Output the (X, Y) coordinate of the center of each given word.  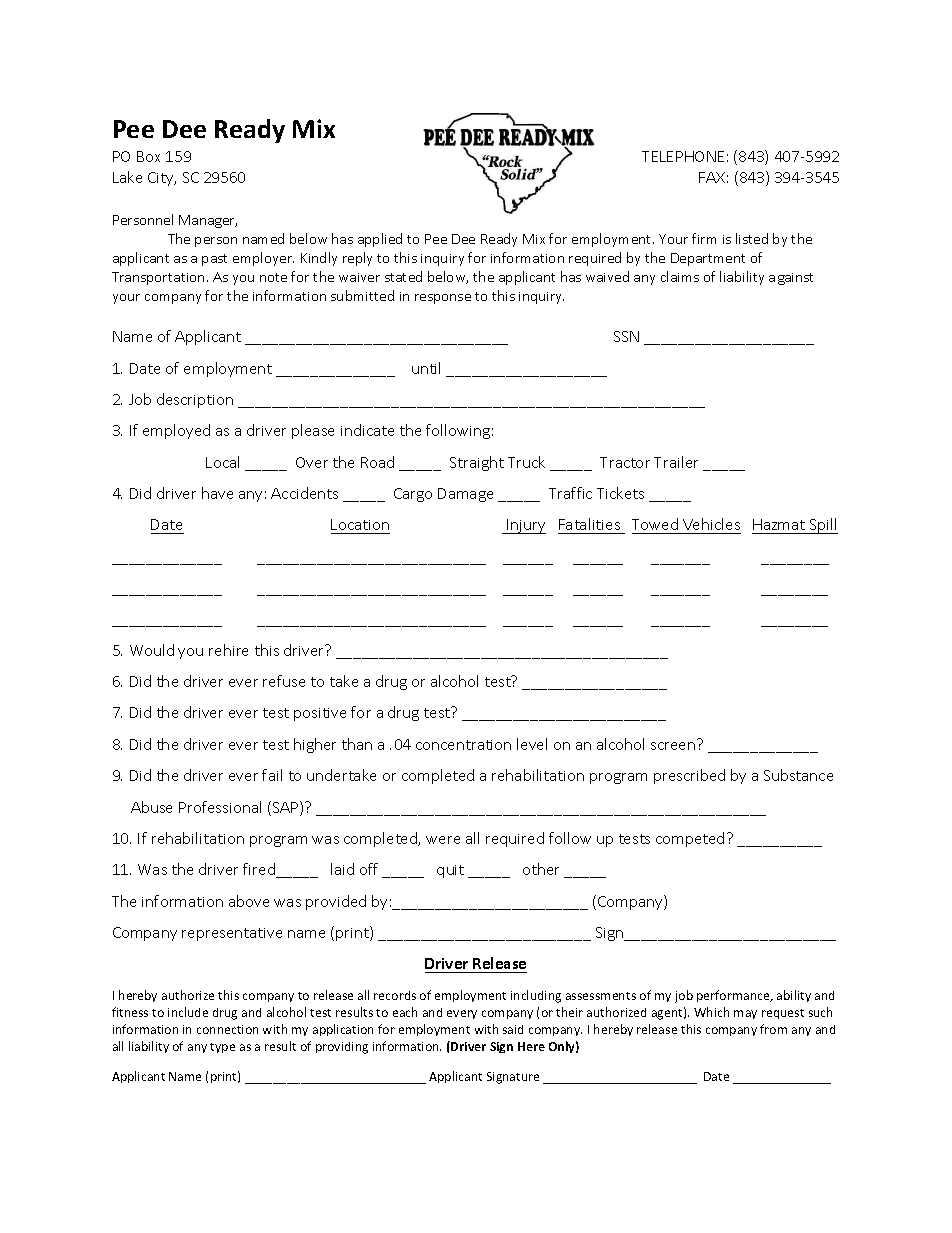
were (443, 840)
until (426, 368)
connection (227, 1029)
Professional (220, 807)
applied (380, 240)
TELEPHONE (683, 156)
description (195, 400)
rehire (228, 650)
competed (690, 839)
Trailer (676, 462)
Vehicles (711, 524)
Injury (525, 526)
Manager (208, 221)
